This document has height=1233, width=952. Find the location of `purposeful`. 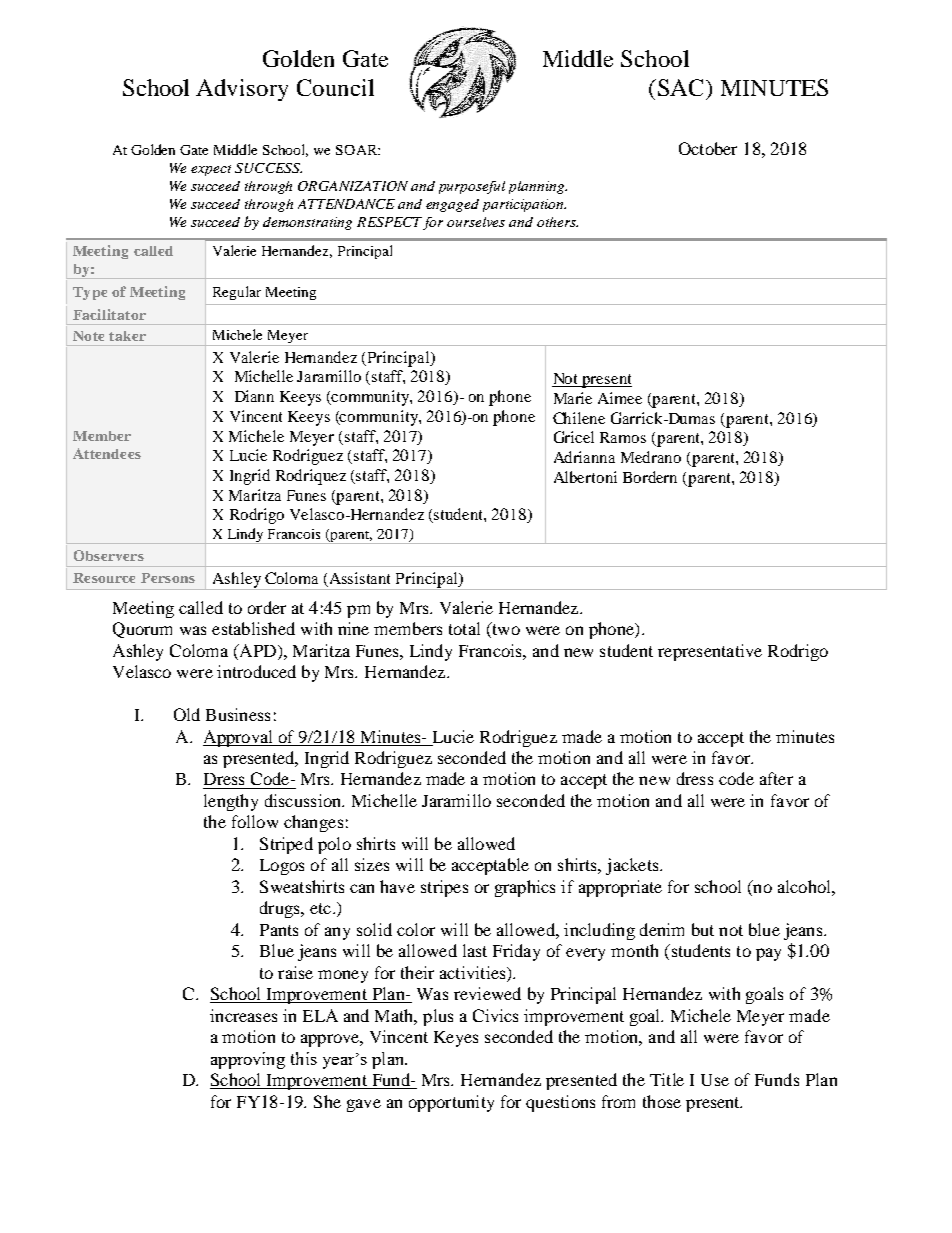

purposeful is located at coordinates (472, 187).
